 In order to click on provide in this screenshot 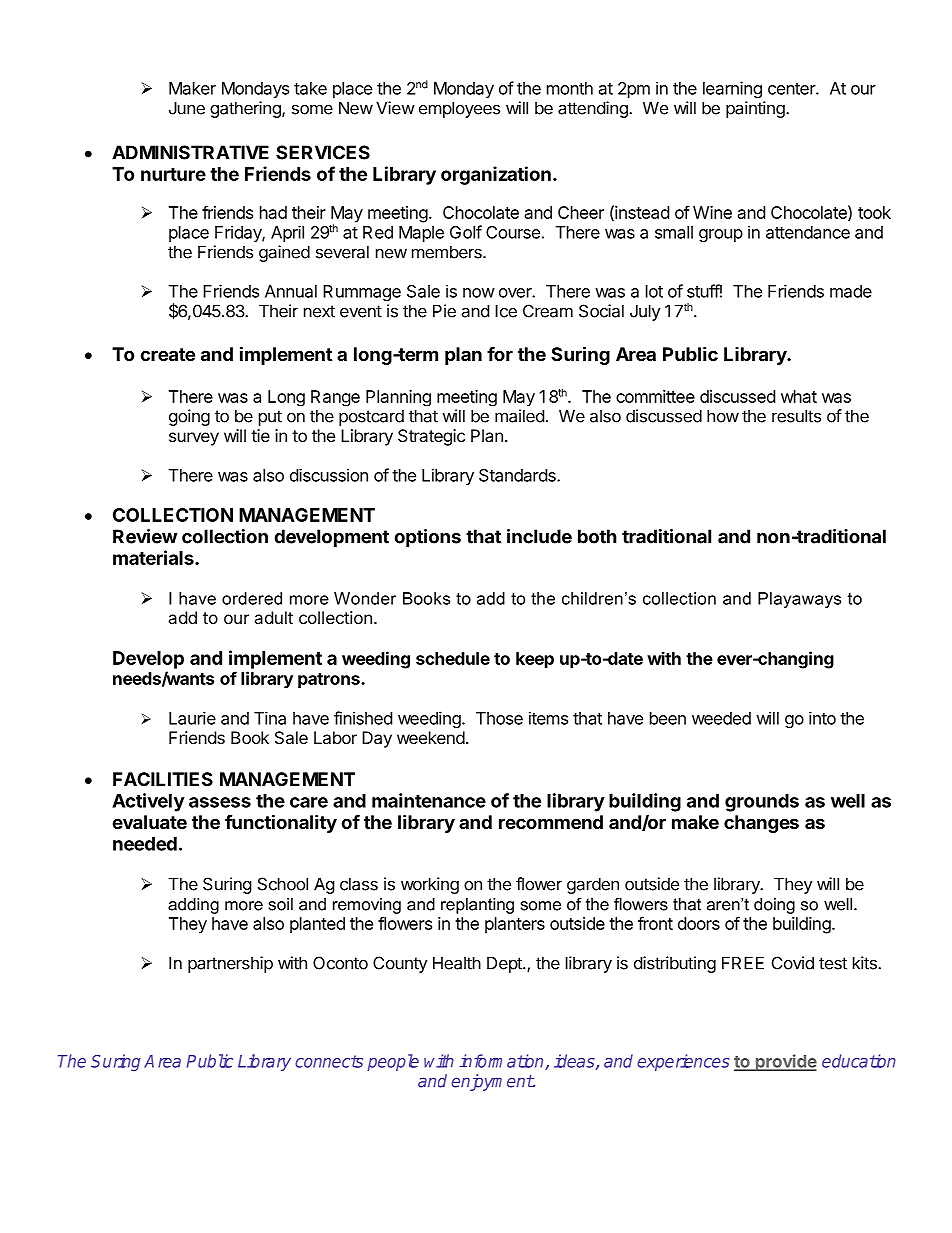, I will do `click(785, 1062)`.
